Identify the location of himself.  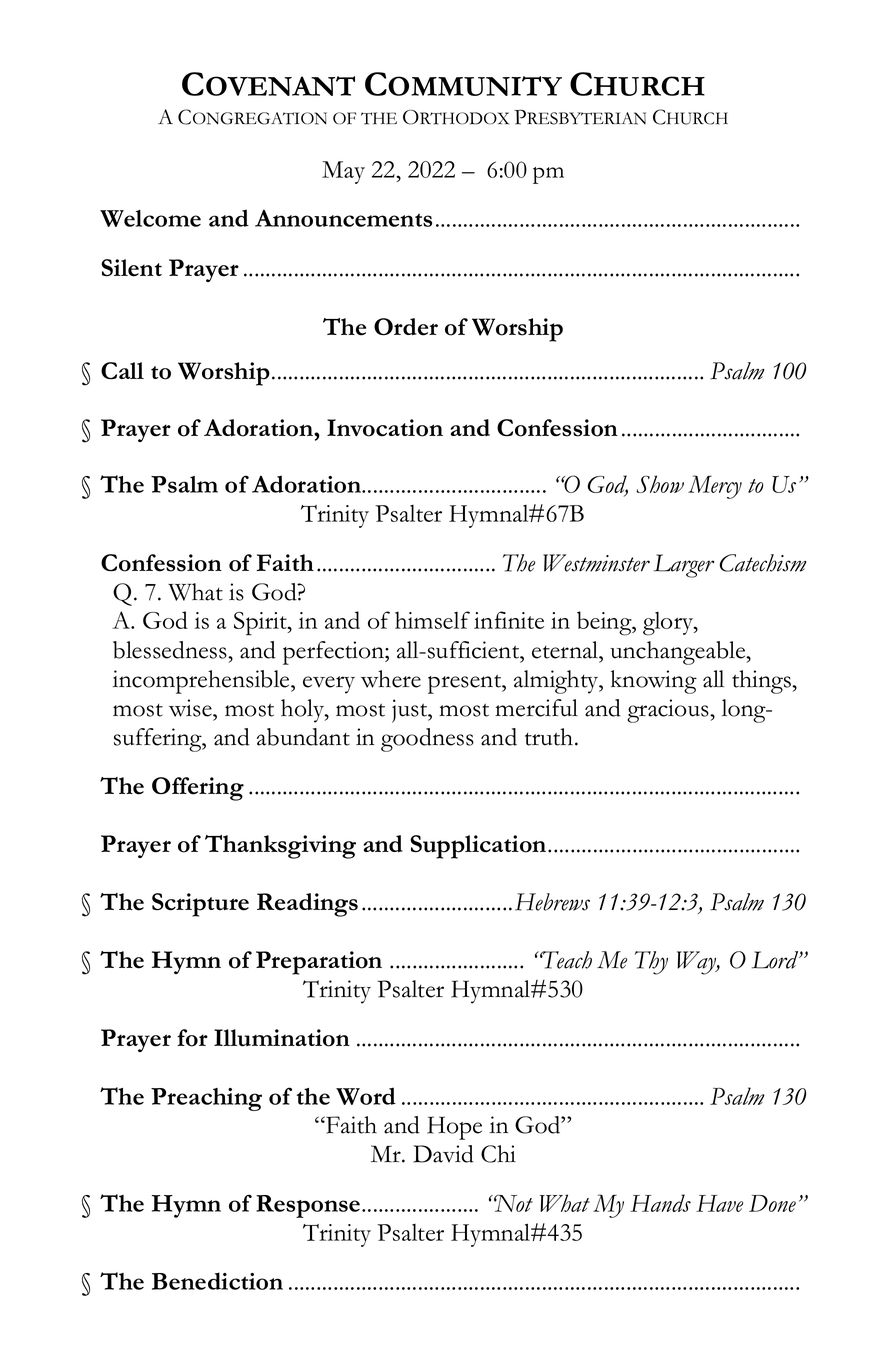
(432, 620).
